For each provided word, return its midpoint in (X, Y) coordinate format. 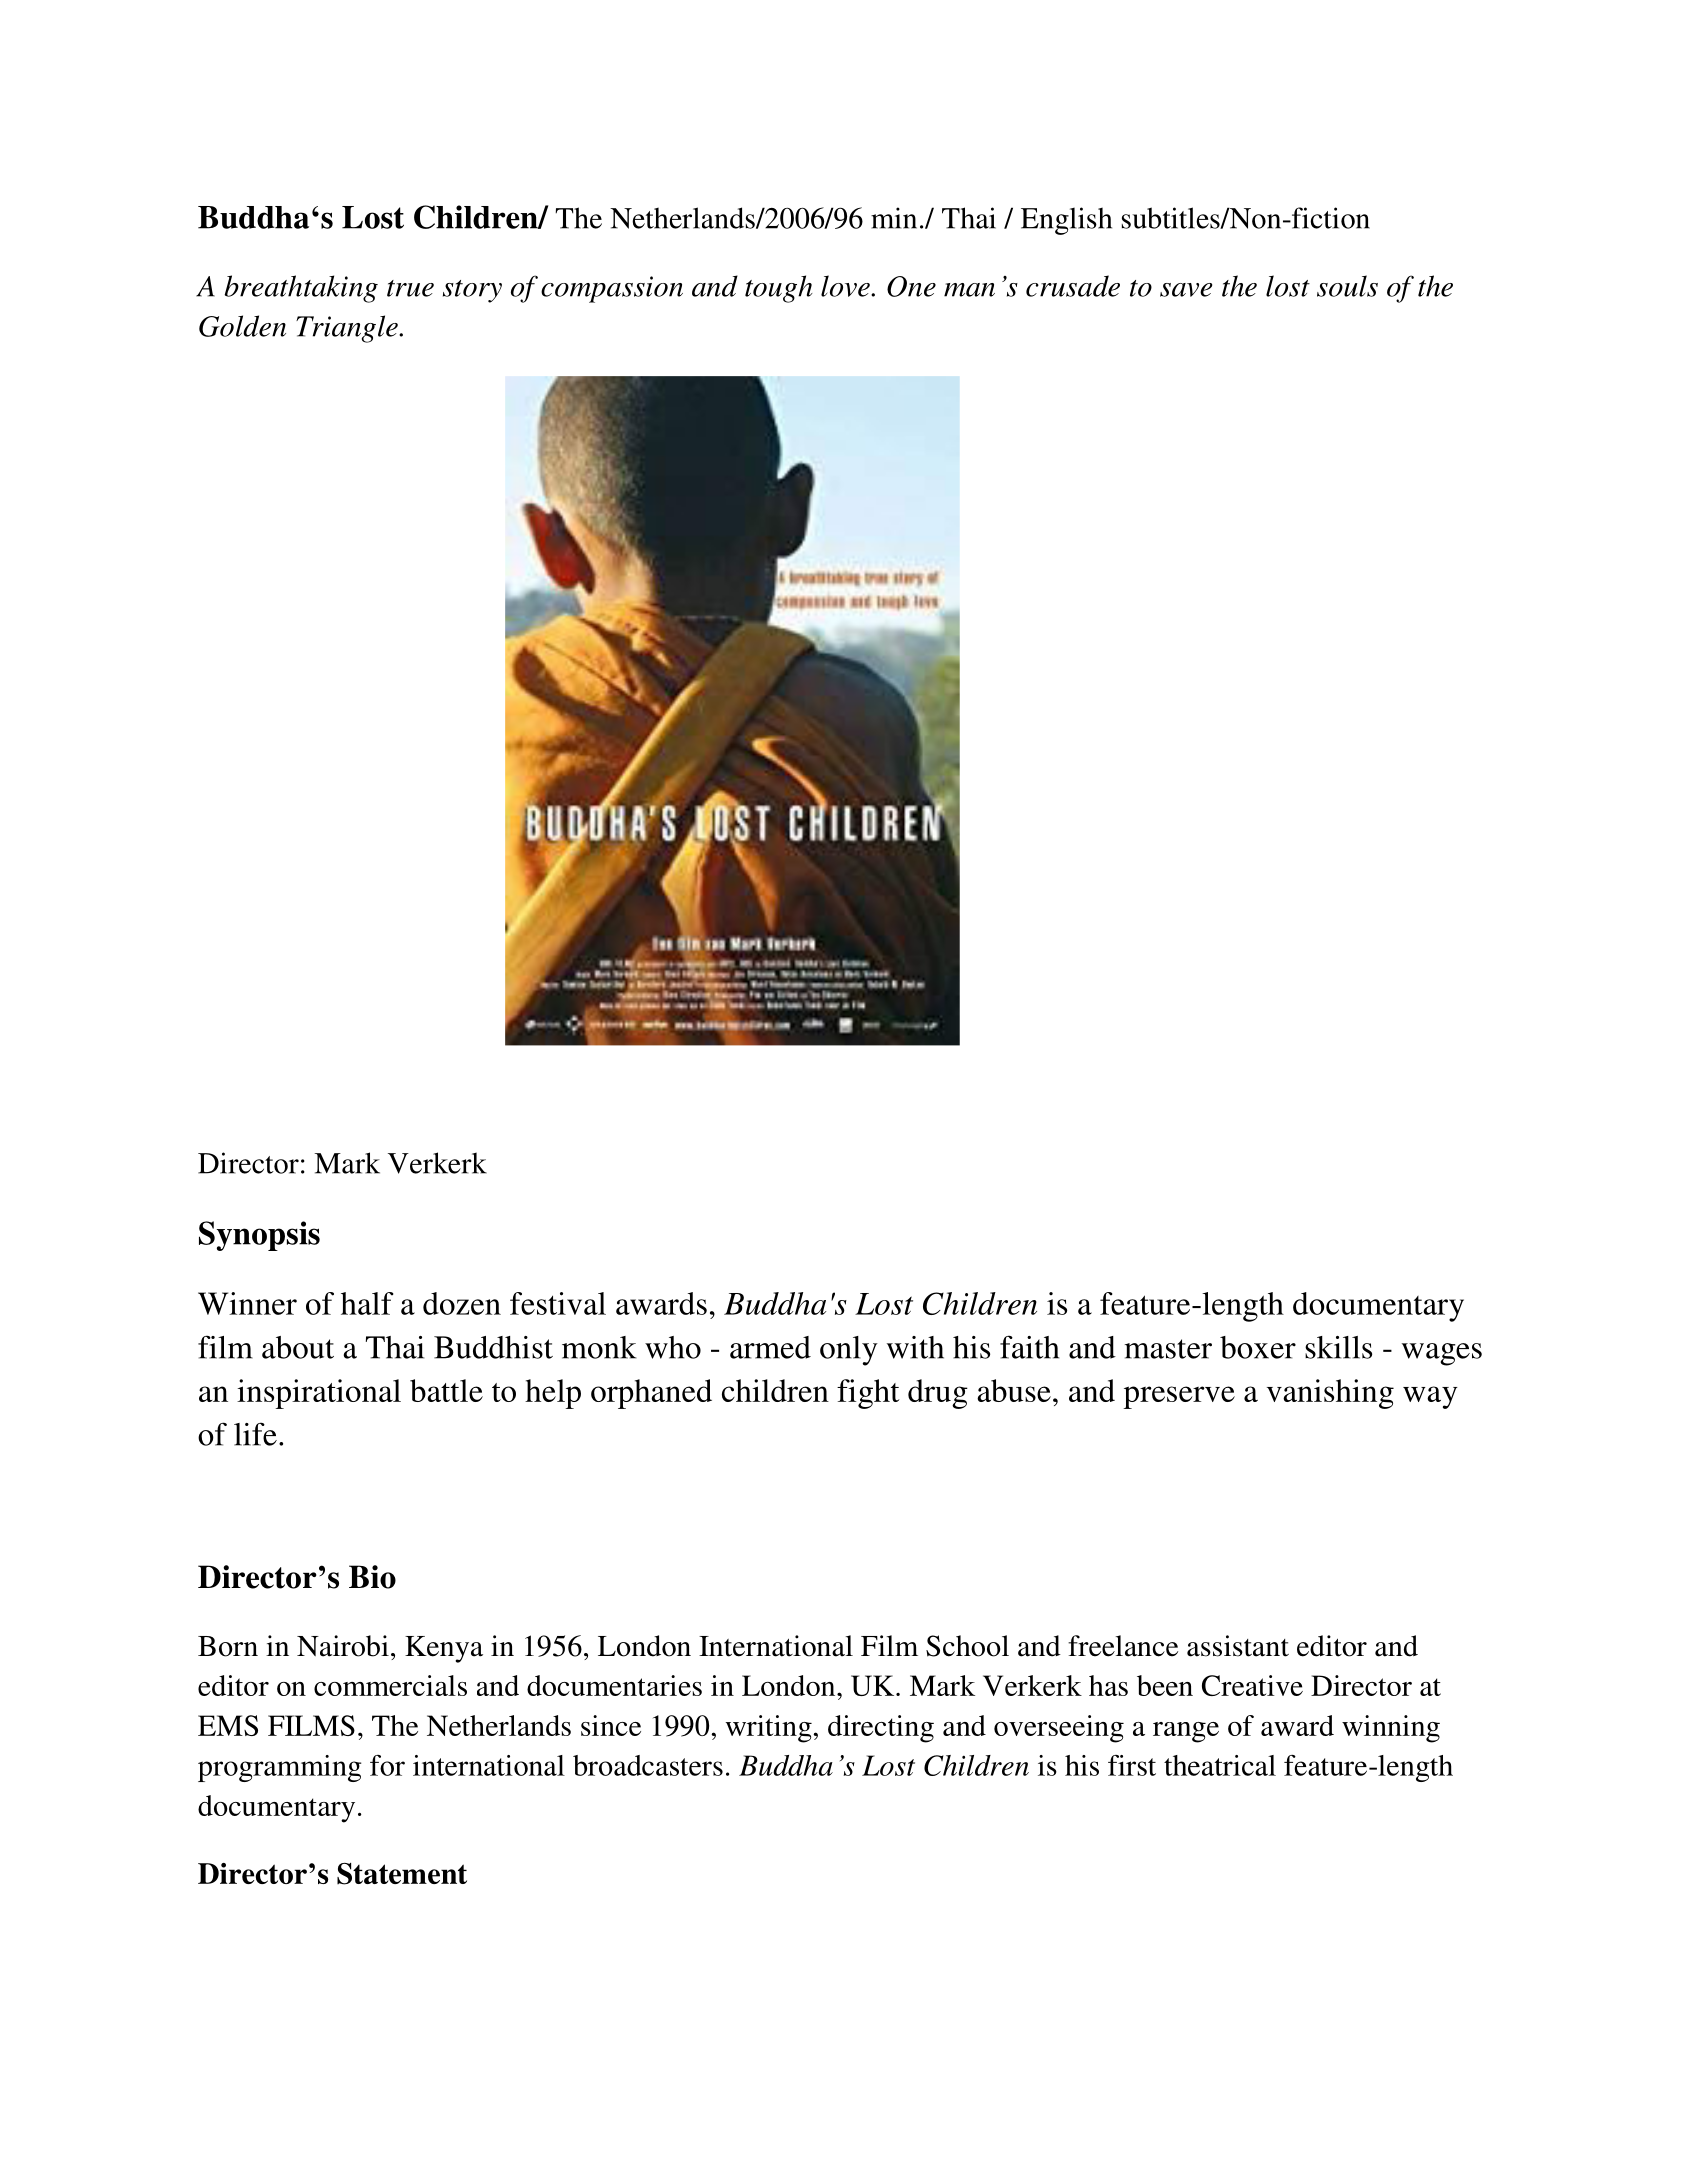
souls (1347, 286)
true (410, 288)
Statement (402, 1874)
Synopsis (259, 1236)
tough (779, 289)
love (846, 286)
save (1186, 290)
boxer (1258, 1347)
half (367, 1303)
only (849, 1351)
